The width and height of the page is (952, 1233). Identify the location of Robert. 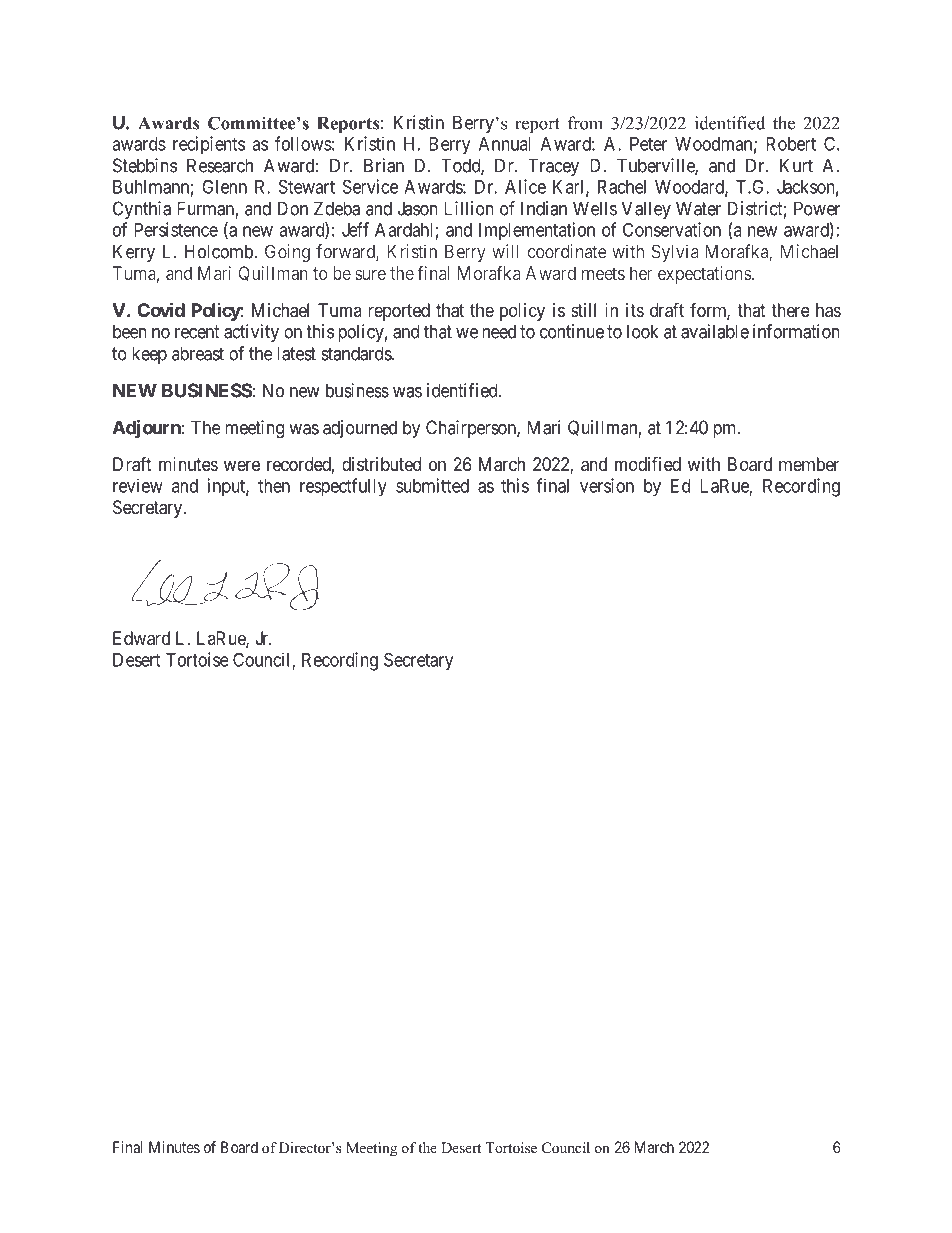
(791, 144).
